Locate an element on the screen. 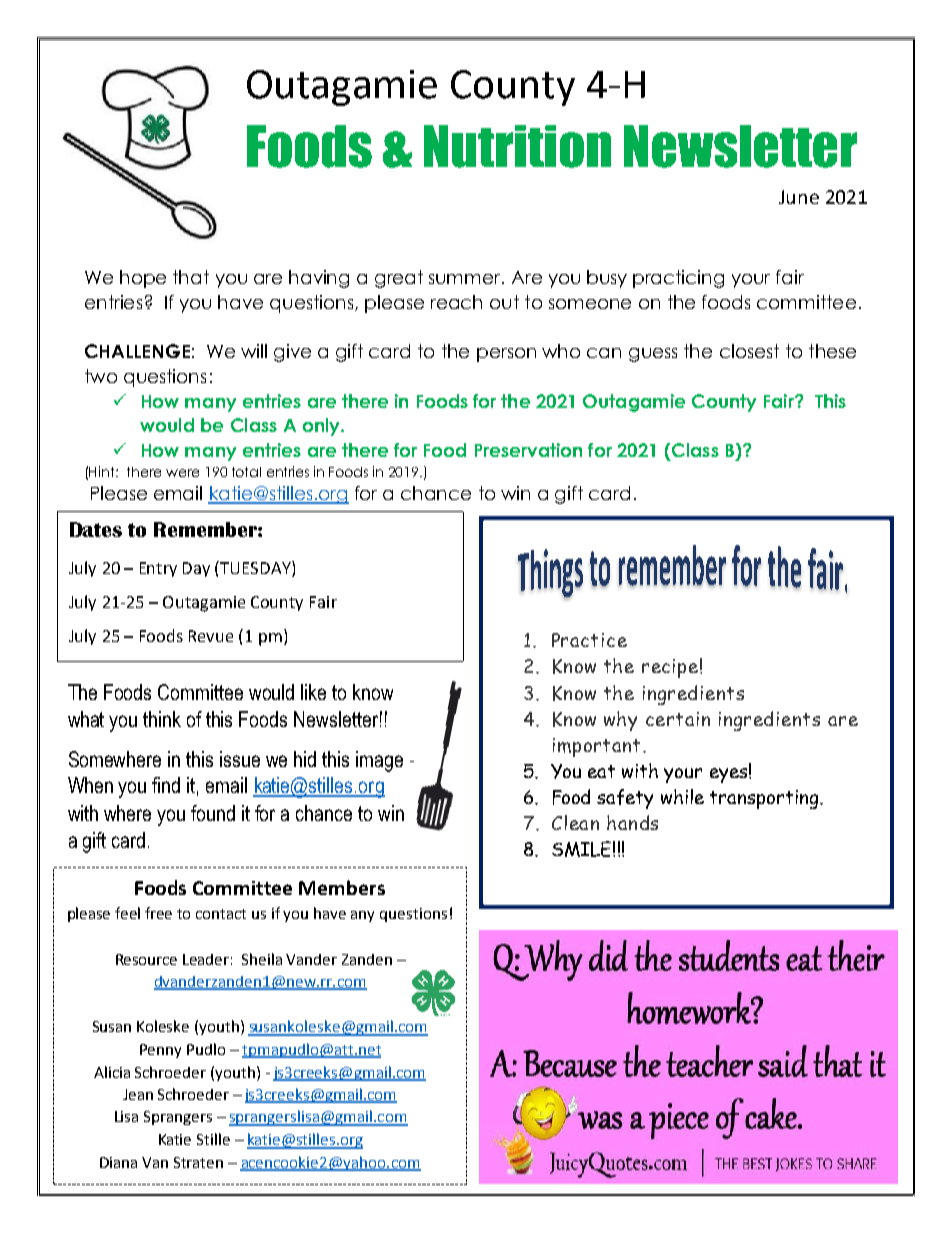 This screenshot has width=952, height=1233. free is located at coordinates (158, 913).
